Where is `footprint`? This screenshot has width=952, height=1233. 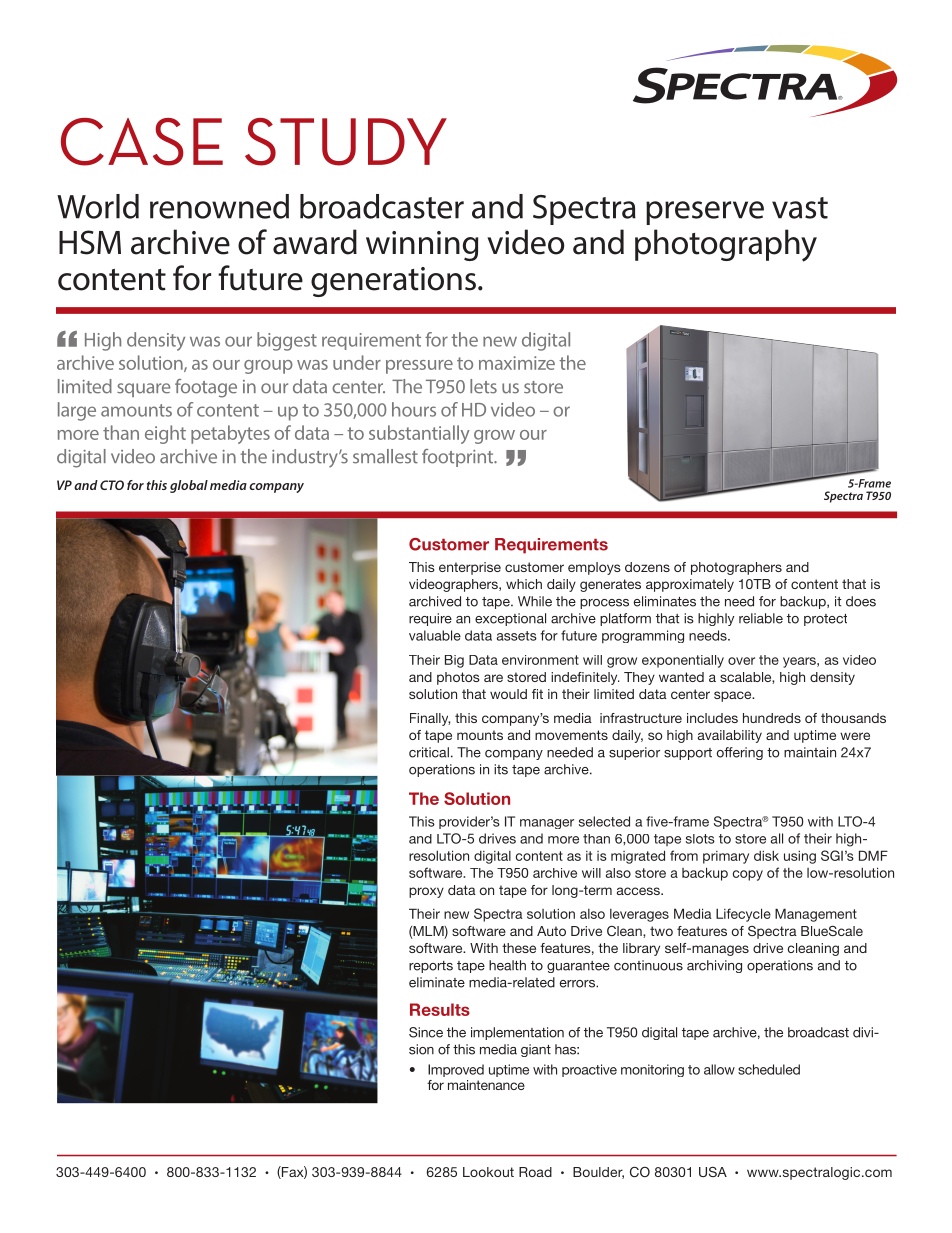
footprint is located at coordinates (459, 458).
